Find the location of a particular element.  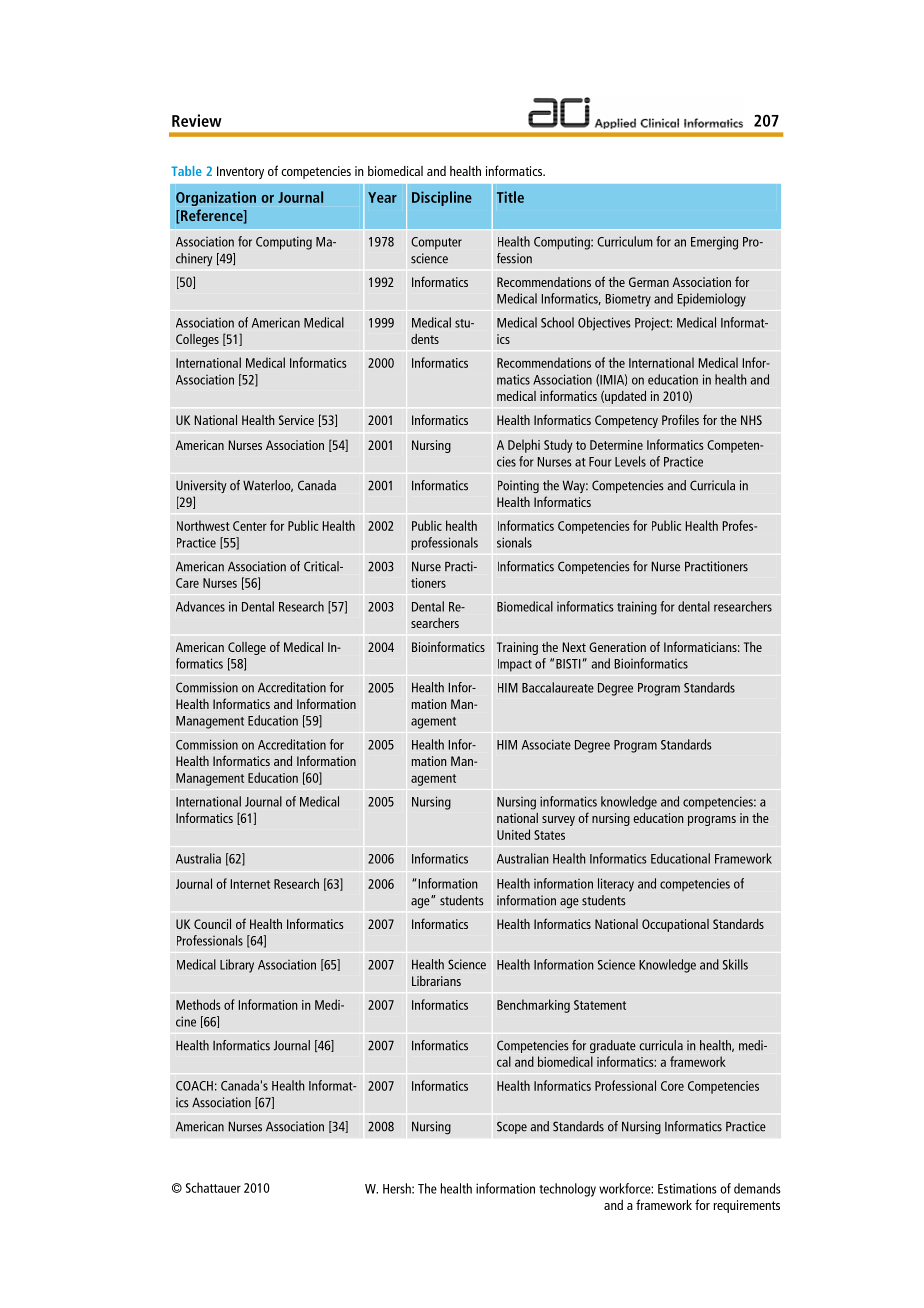

Inventory is located at coordinates (240, 172).
